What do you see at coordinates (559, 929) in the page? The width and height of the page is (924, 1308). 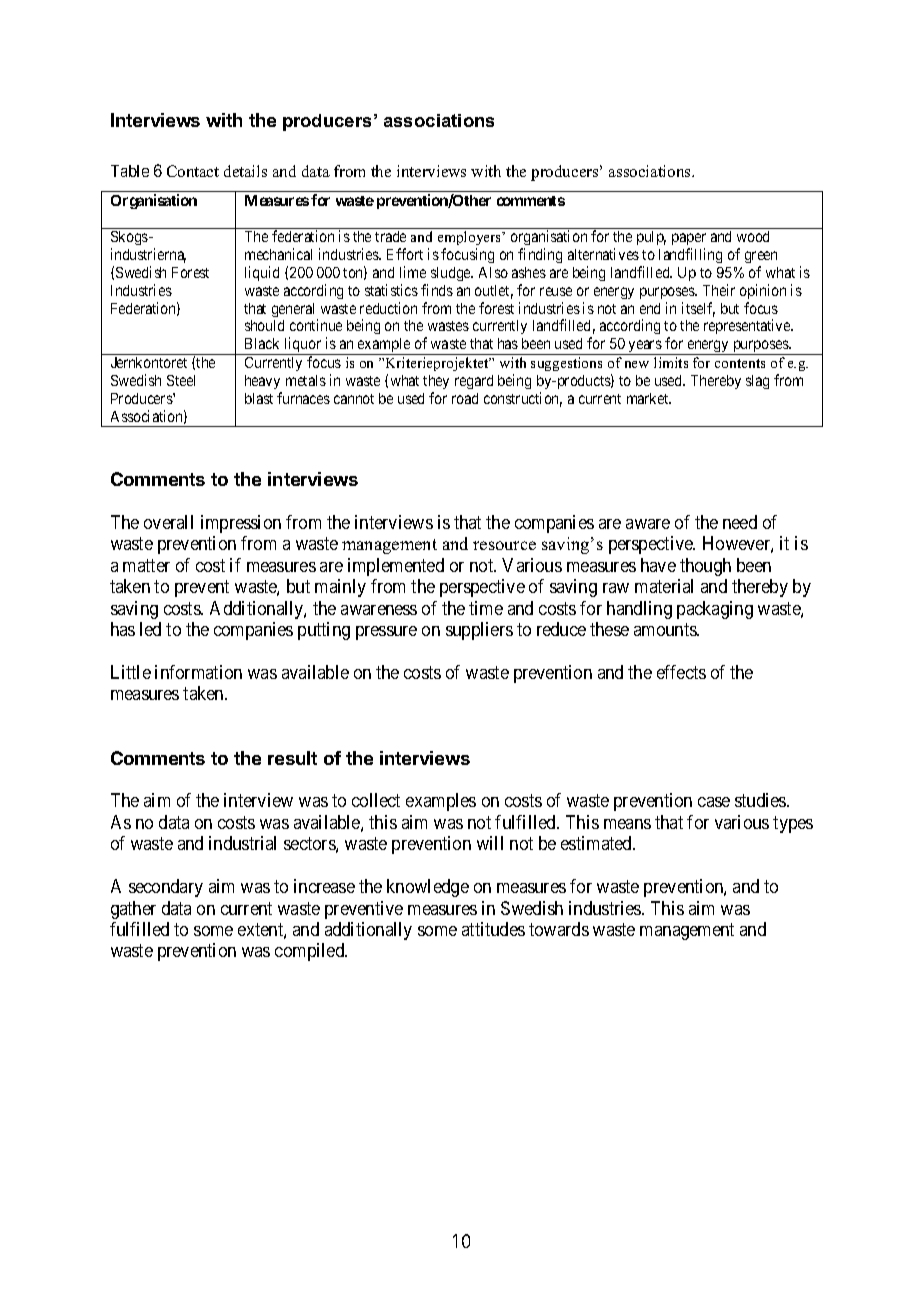 I see `towards` at bounding box center [559, 929].
